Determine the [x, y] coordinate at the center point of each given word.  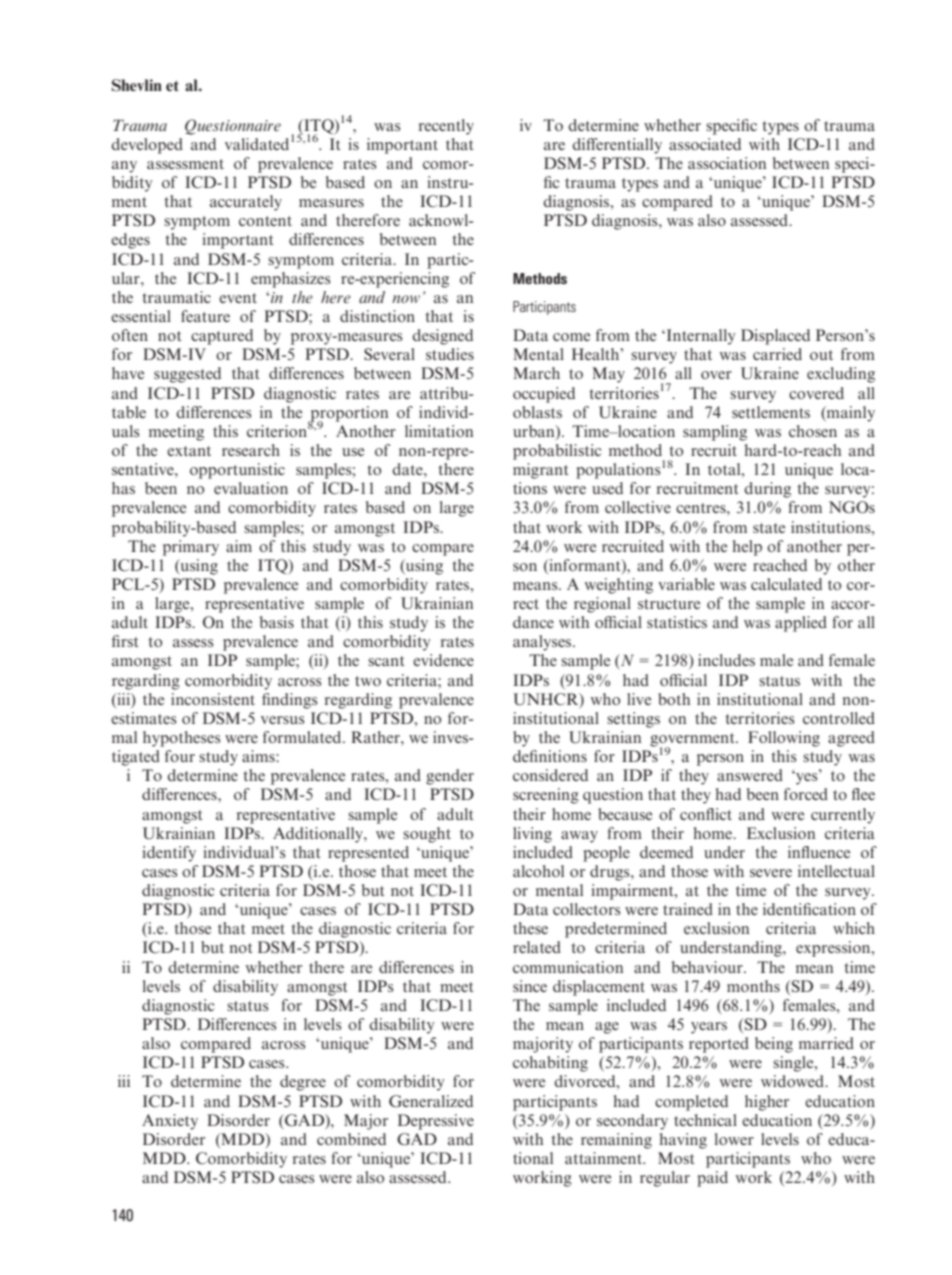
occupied [544, 395]
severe [771, 873]
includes [726, 660]
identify [169, 854]
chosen [813, 431]
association [727, 163]
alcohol [538, 871]
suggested [187, 375]
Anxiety [170, 1122]
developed [147, 146]
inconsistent [213, 699]
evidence [443, 660]
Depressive [436, 1122]
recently [446, 127]
